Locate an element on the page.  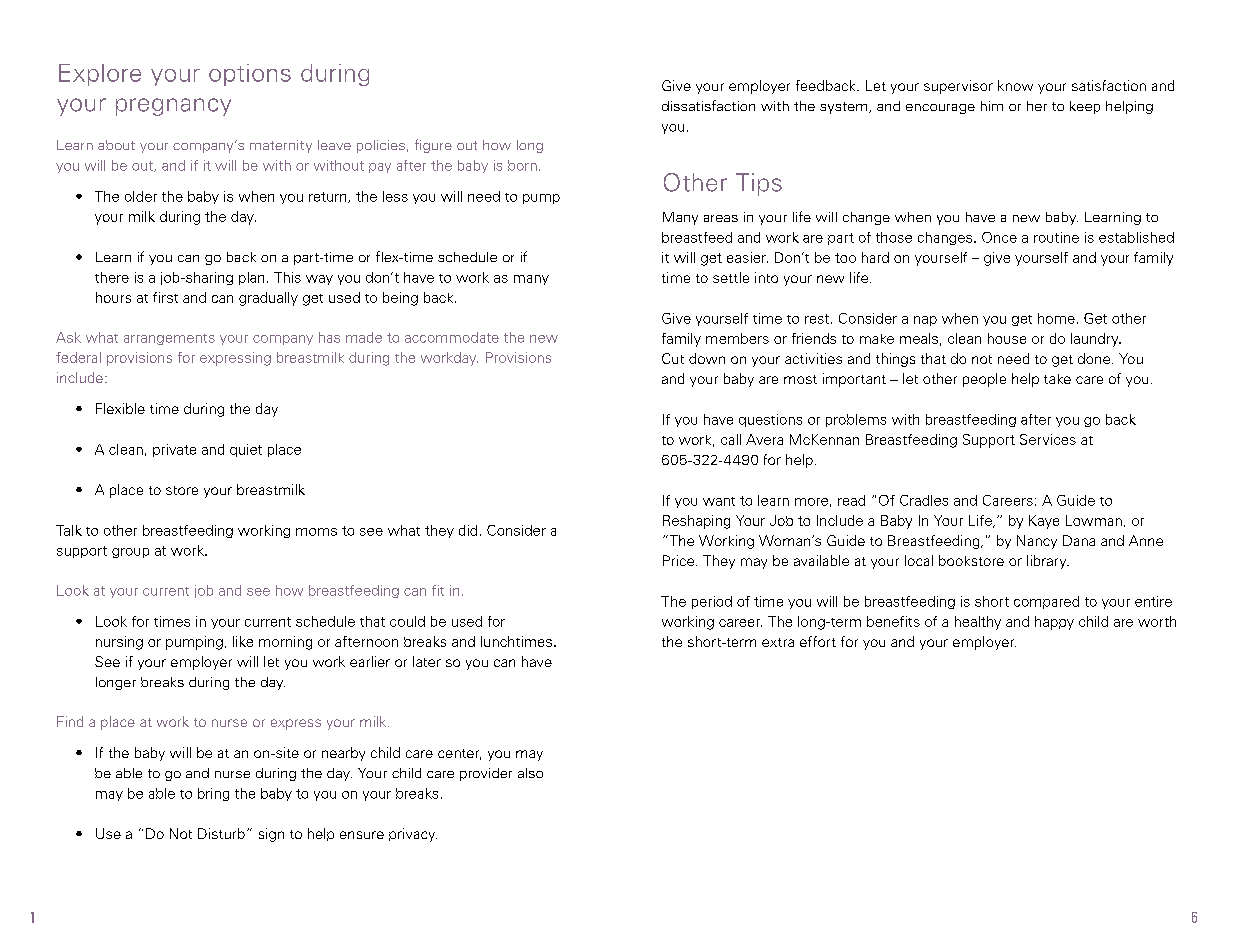
private is located at coordinates (174, 450).
